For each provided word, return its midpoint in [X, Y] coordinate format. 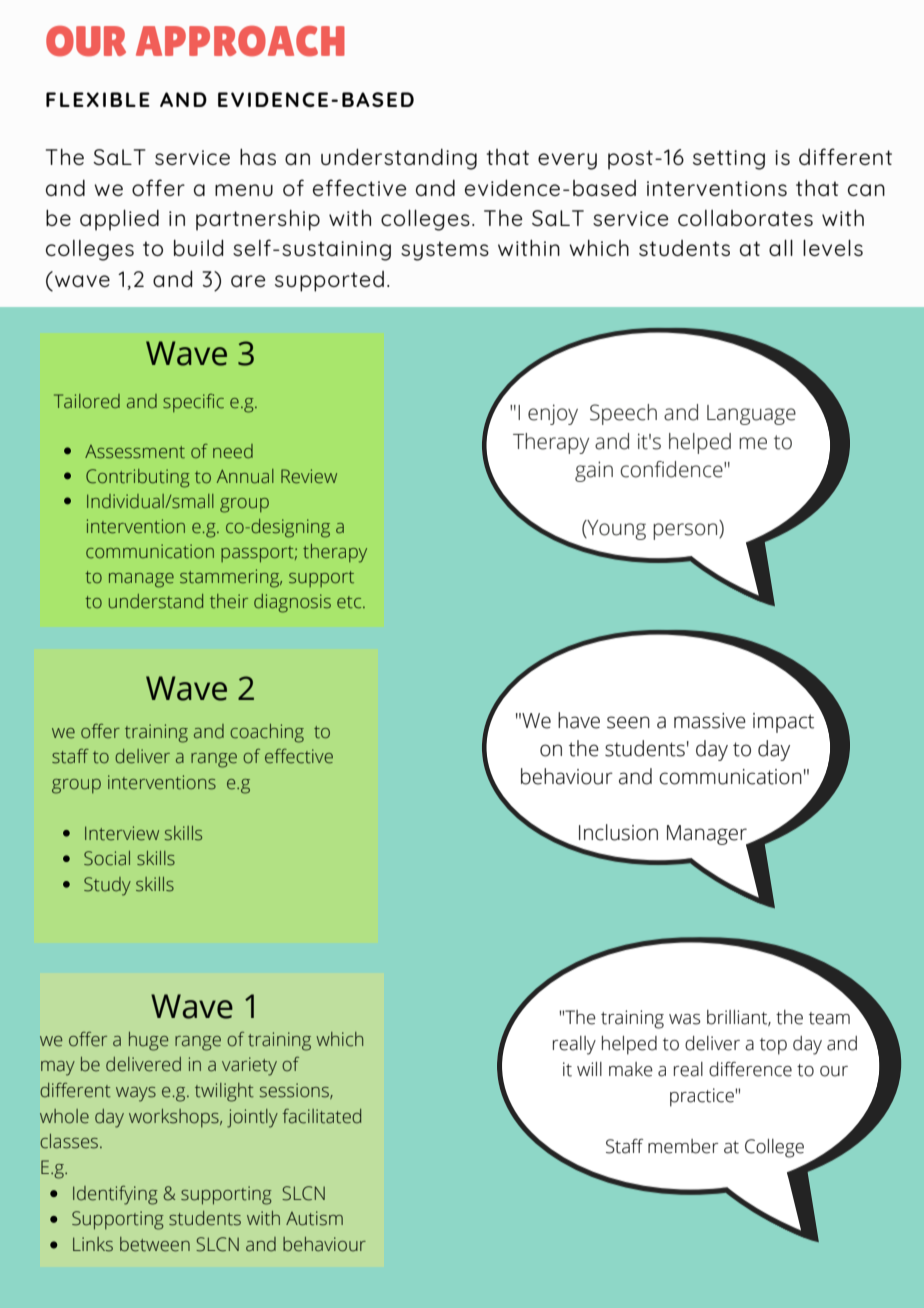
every [567, 161]
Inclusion [618, 832]
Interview [122, 833]
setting [729, 160]
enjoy [553, 414]
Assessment [135, 452]
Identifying [115, 1195]
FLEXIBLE [98, 99]
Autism [314, 1218]
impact [783, 723]
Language [751, 415]
